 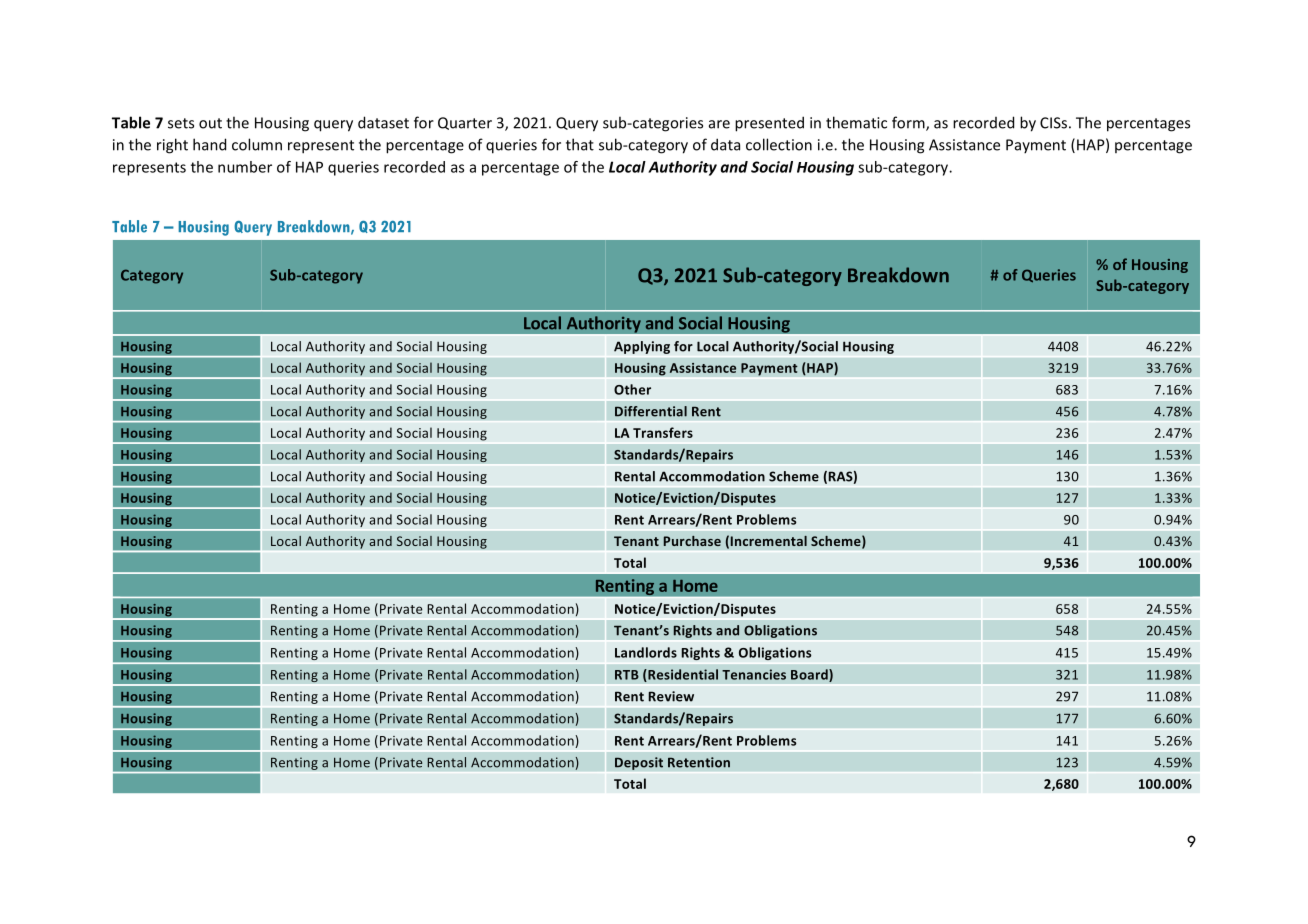 What do you see at coordinates (642, 347) in the document?
I see `Applying` at bounding box center [642, 347].
